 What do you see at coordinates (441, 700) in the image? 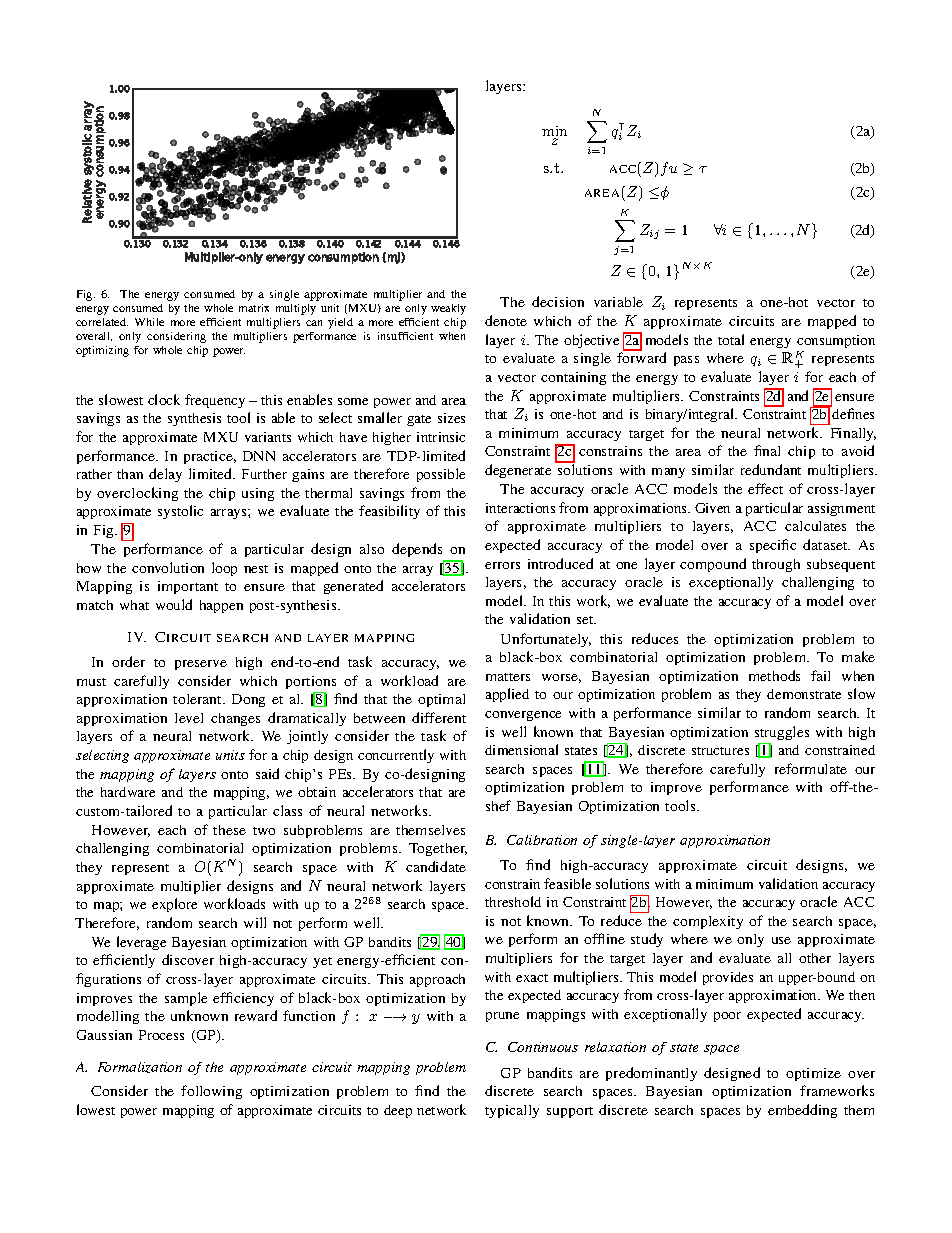
I see `optimal` at bounding box center [441, 700].
